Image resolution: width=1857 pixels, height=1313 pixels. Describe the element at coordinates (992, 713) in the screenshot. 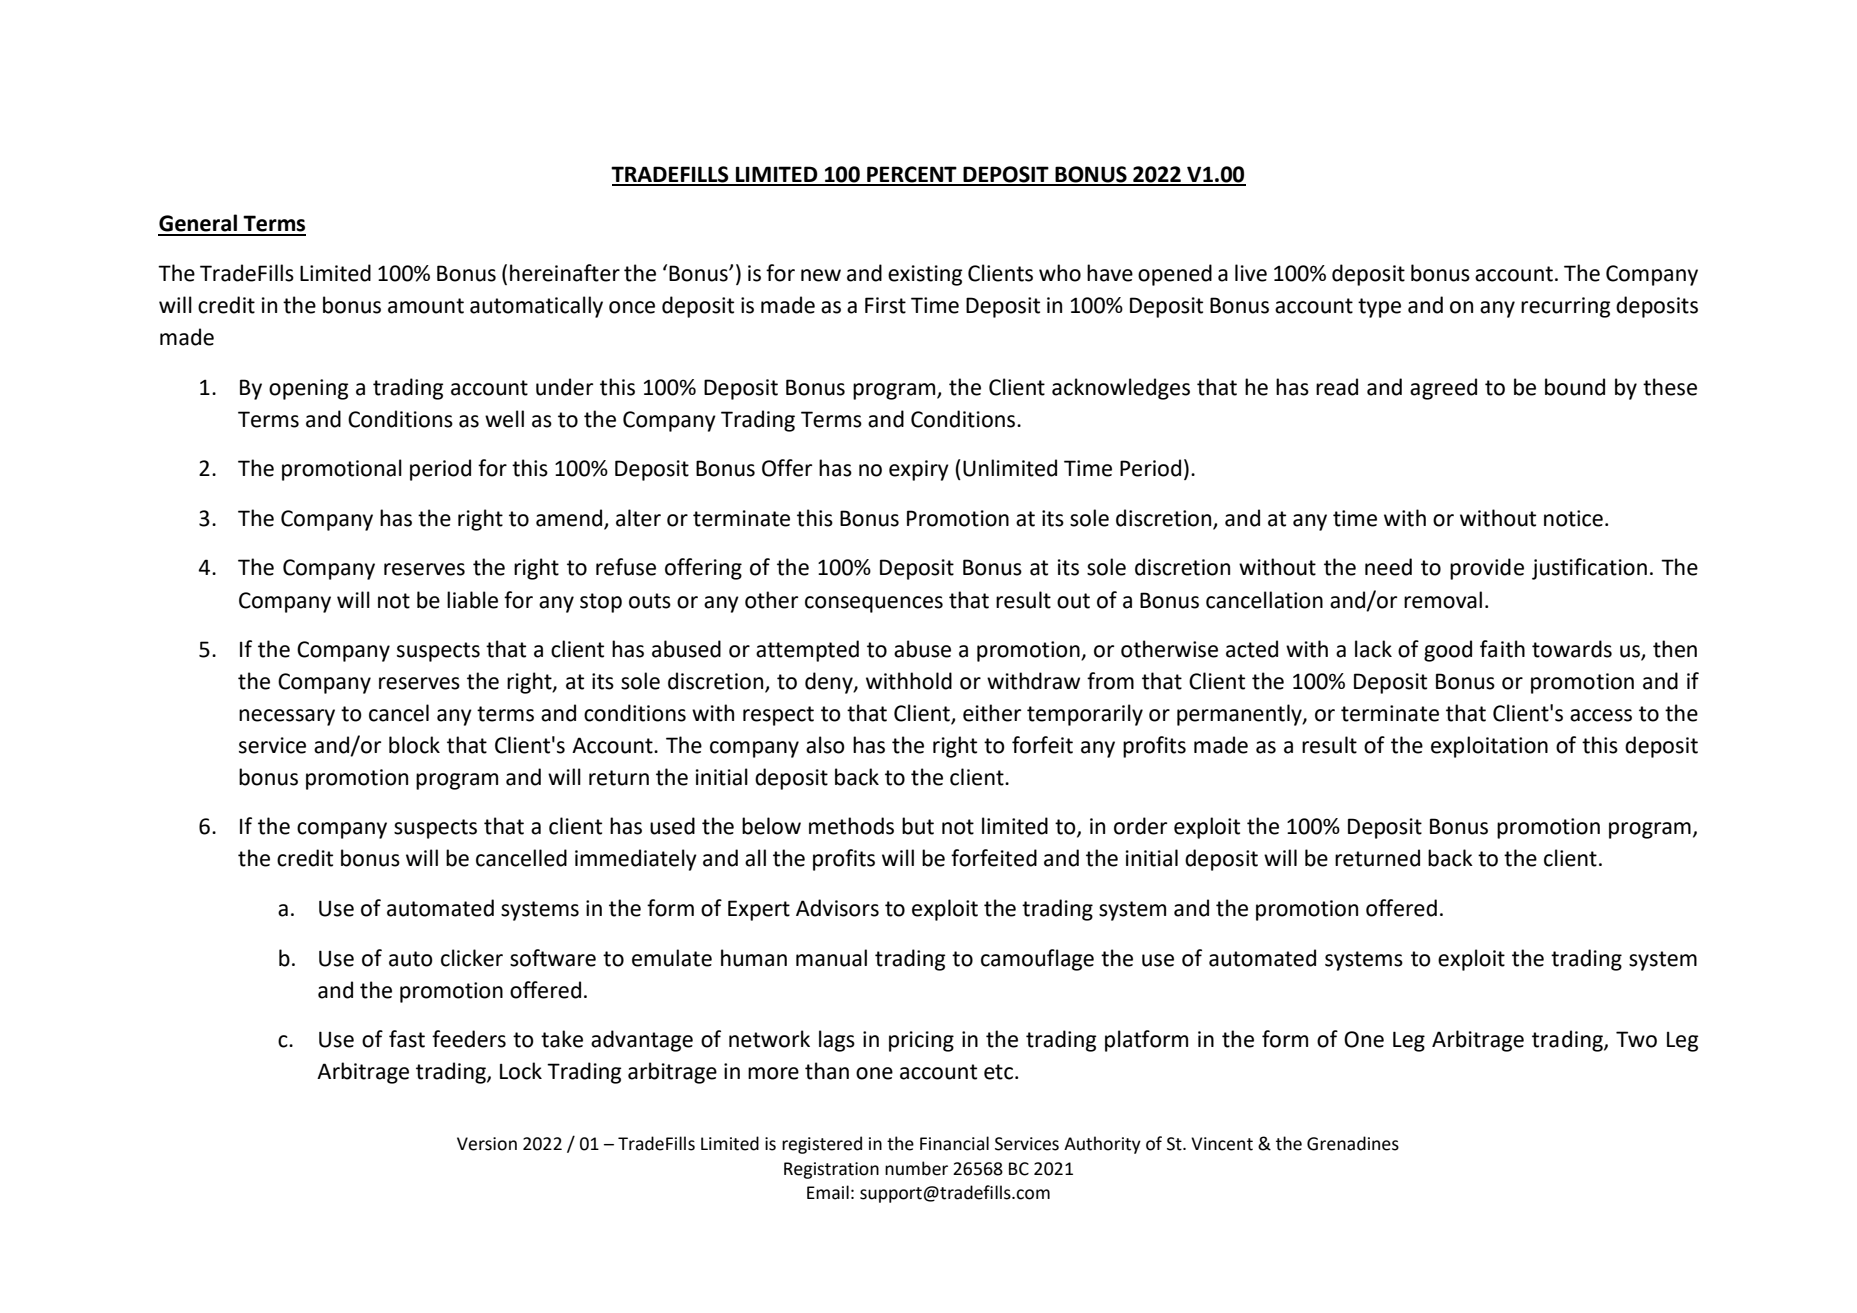

I see `either` at that location.
